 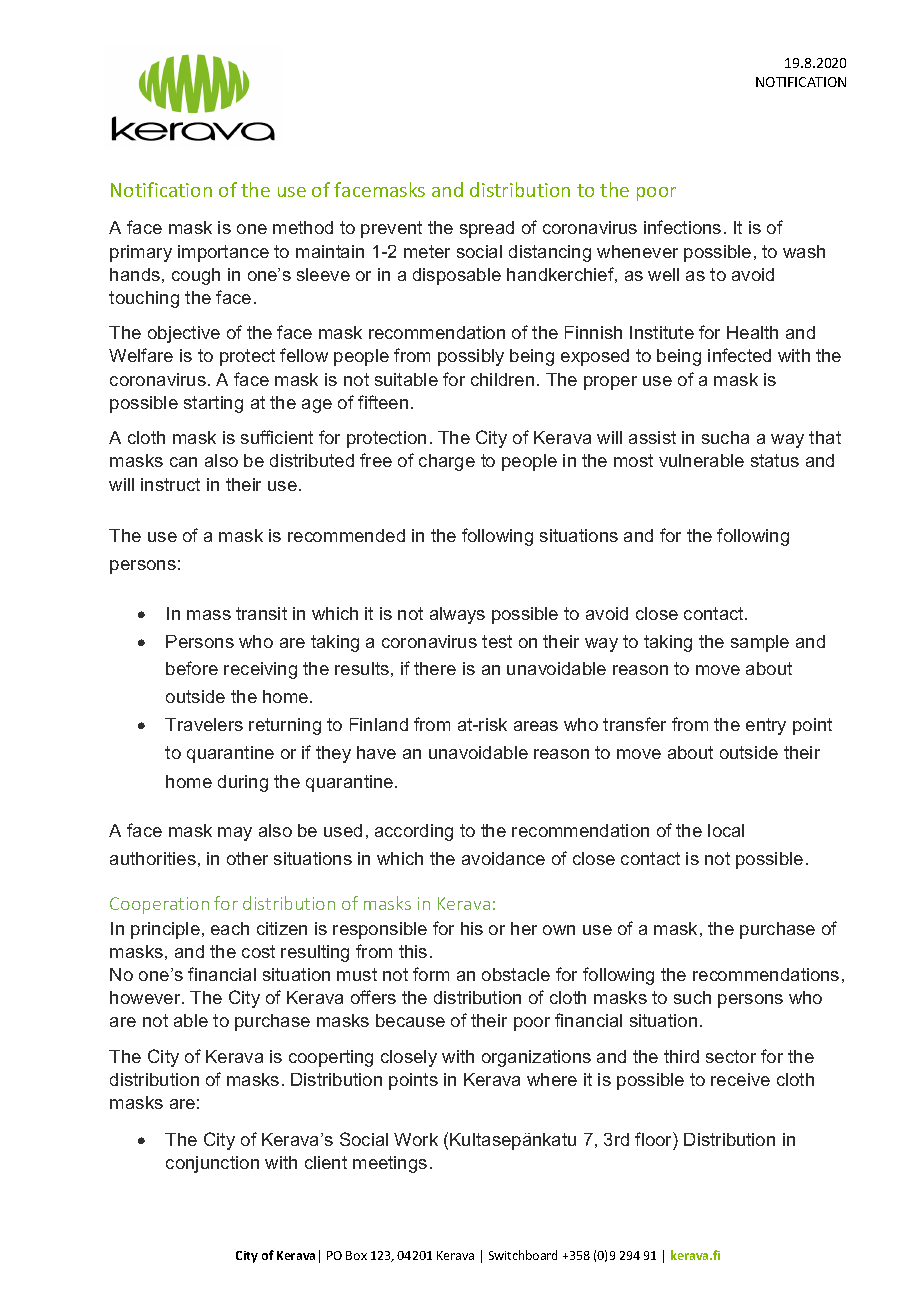 I want to click on each, so click(x=230, y=928).
